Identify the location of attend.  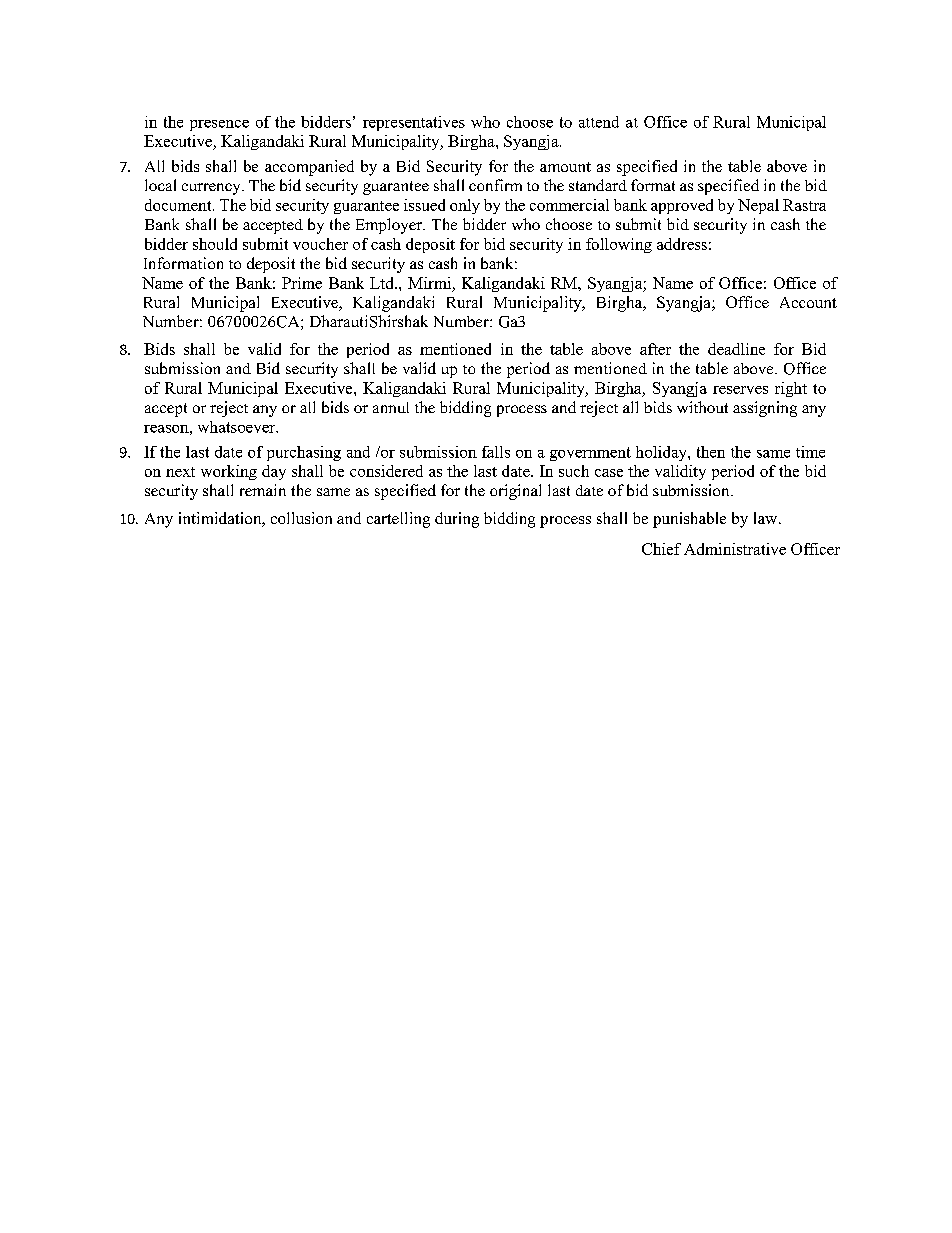
(599, 122).
